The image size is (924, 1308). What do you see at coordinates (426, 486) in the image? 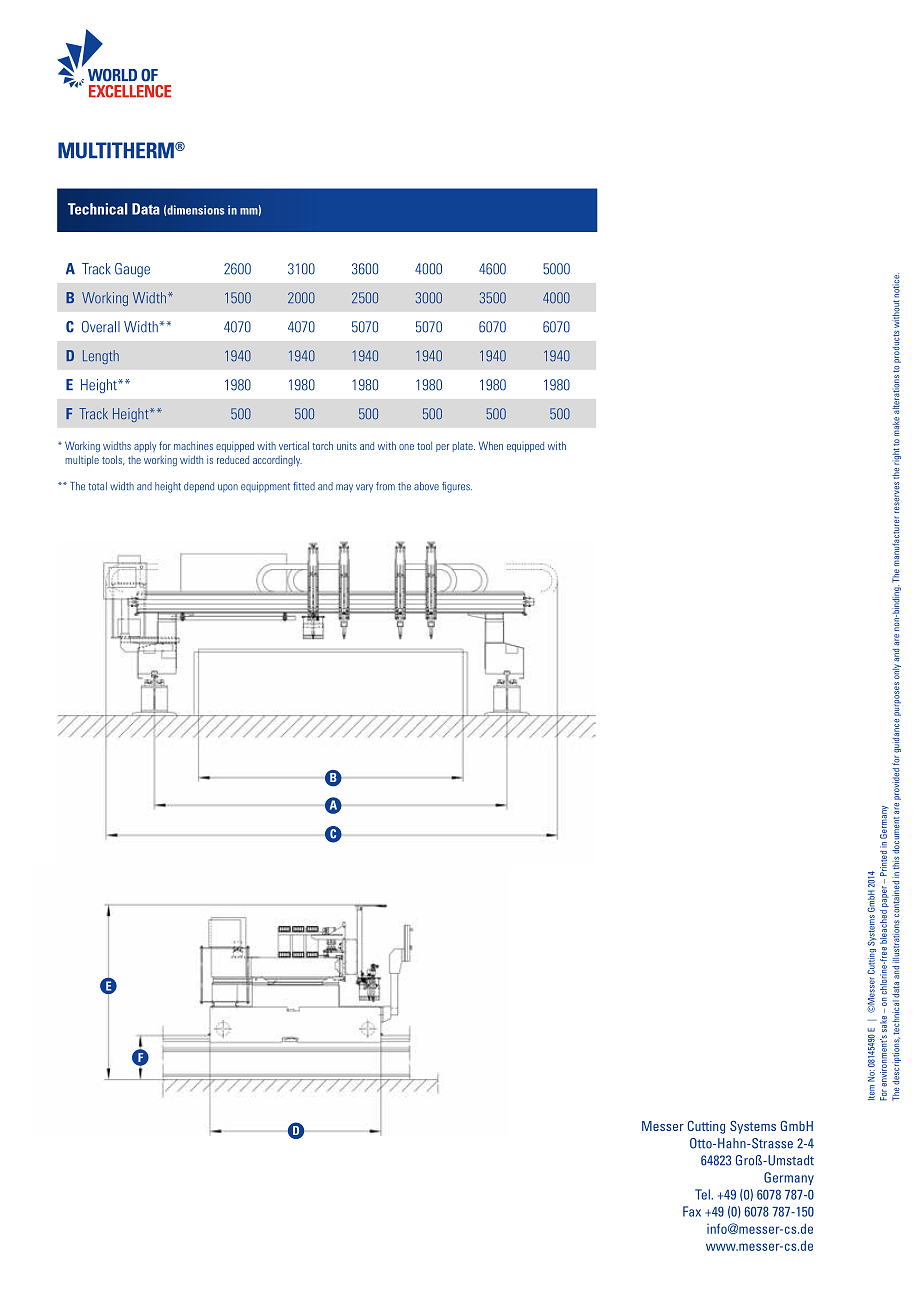
I see `above` at bounding box center [426, 486].
